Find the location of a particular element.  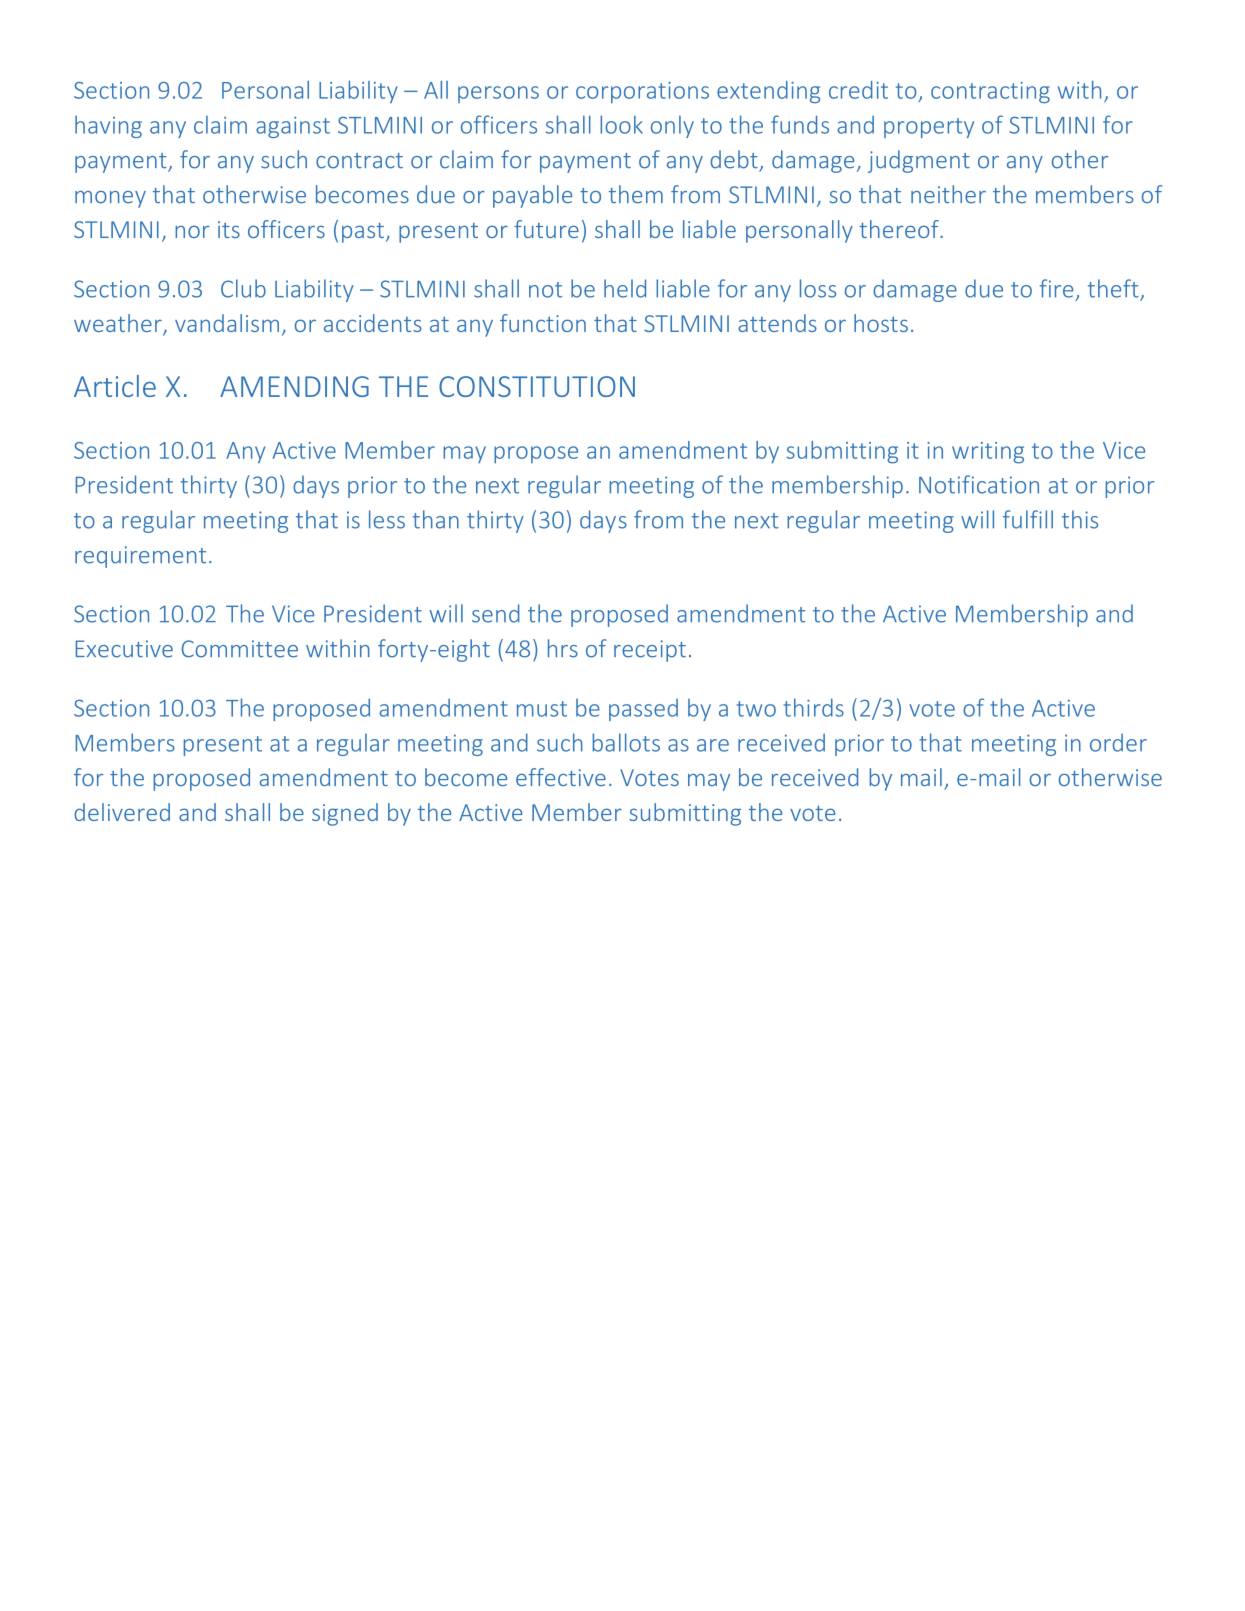

AMENDING is located at coordinates (294, 386).
